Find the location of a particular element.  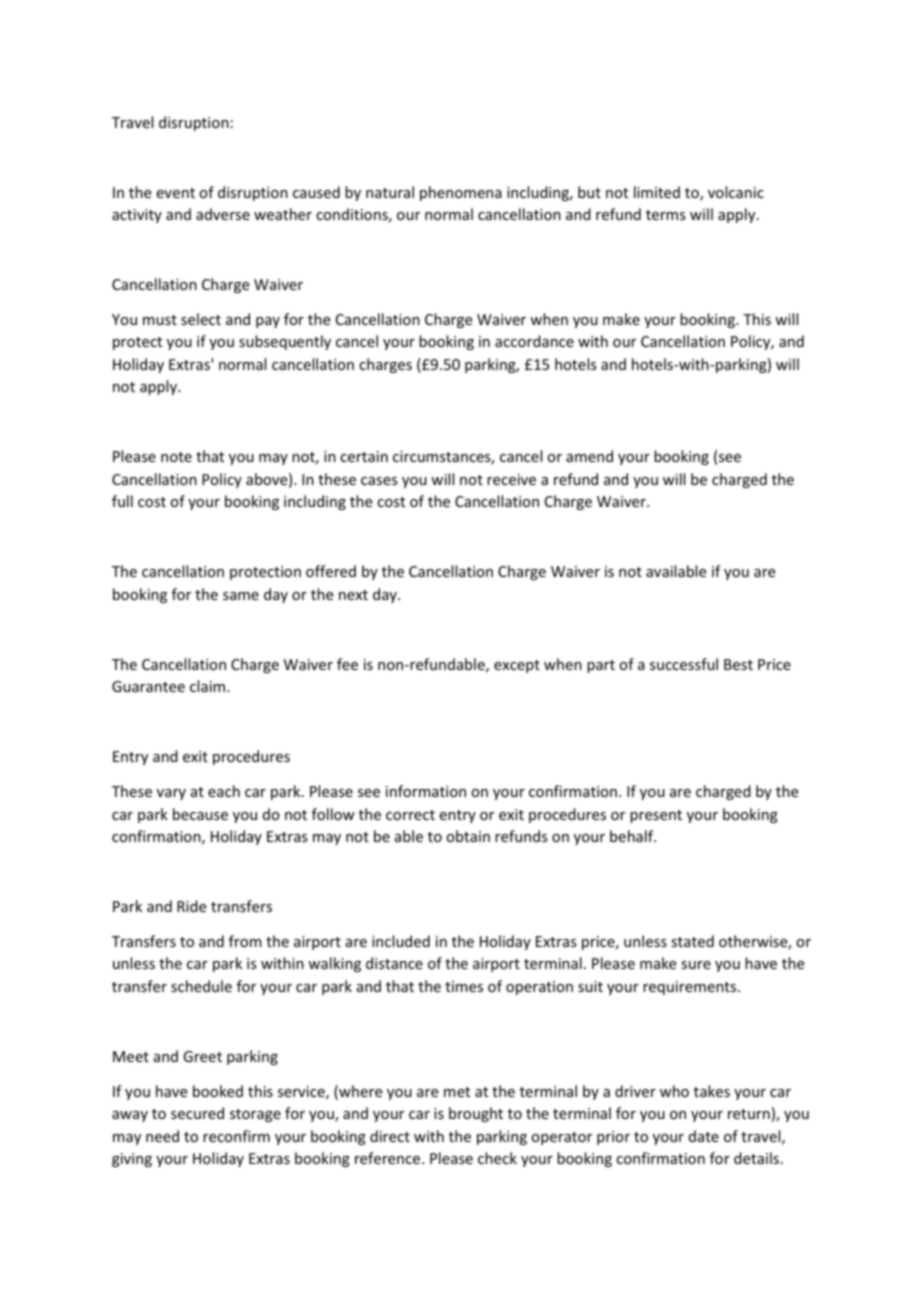

adverse is located at coordinates (223, 214).
